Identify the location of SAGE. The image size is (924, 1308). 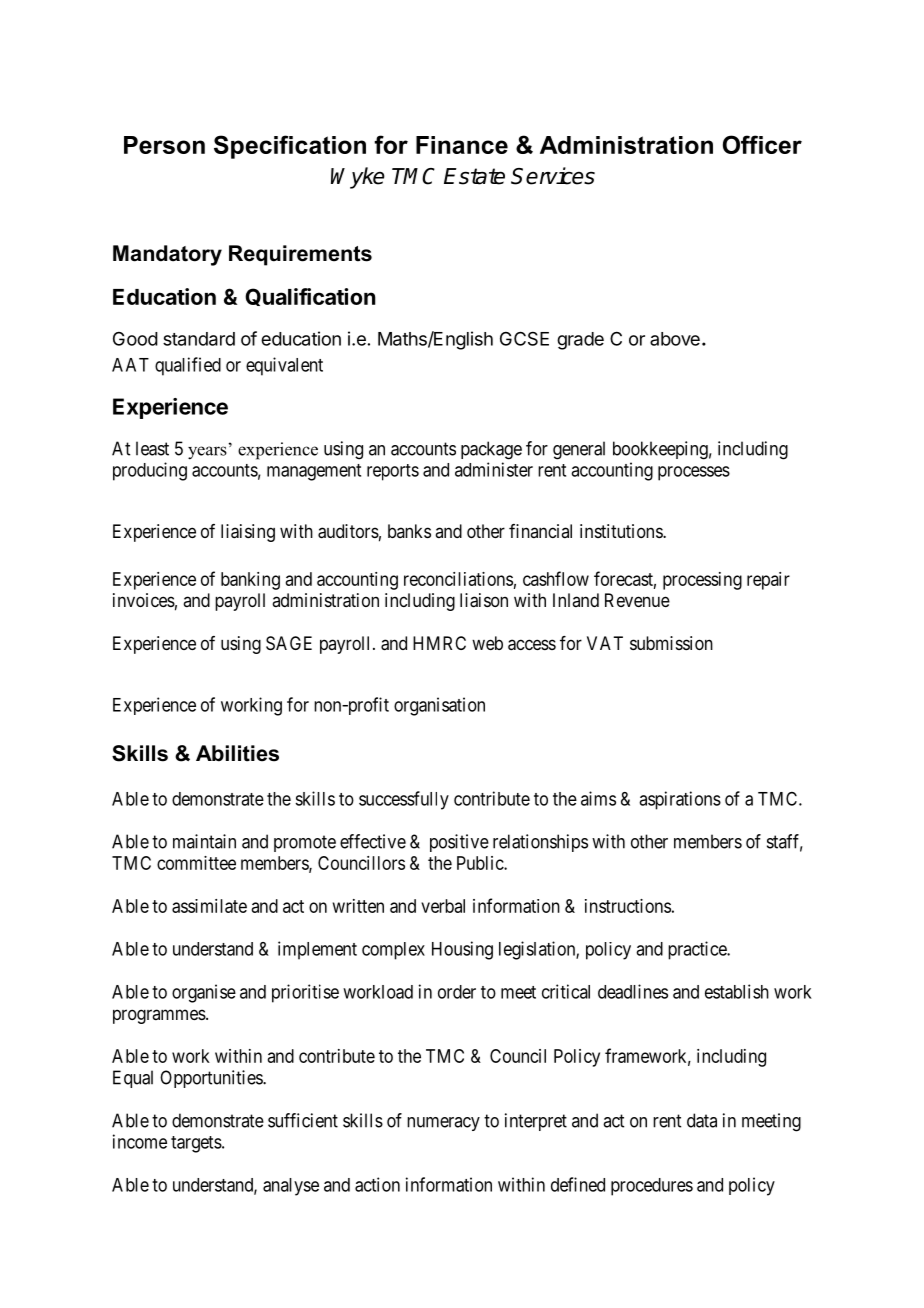
(289, 643).
